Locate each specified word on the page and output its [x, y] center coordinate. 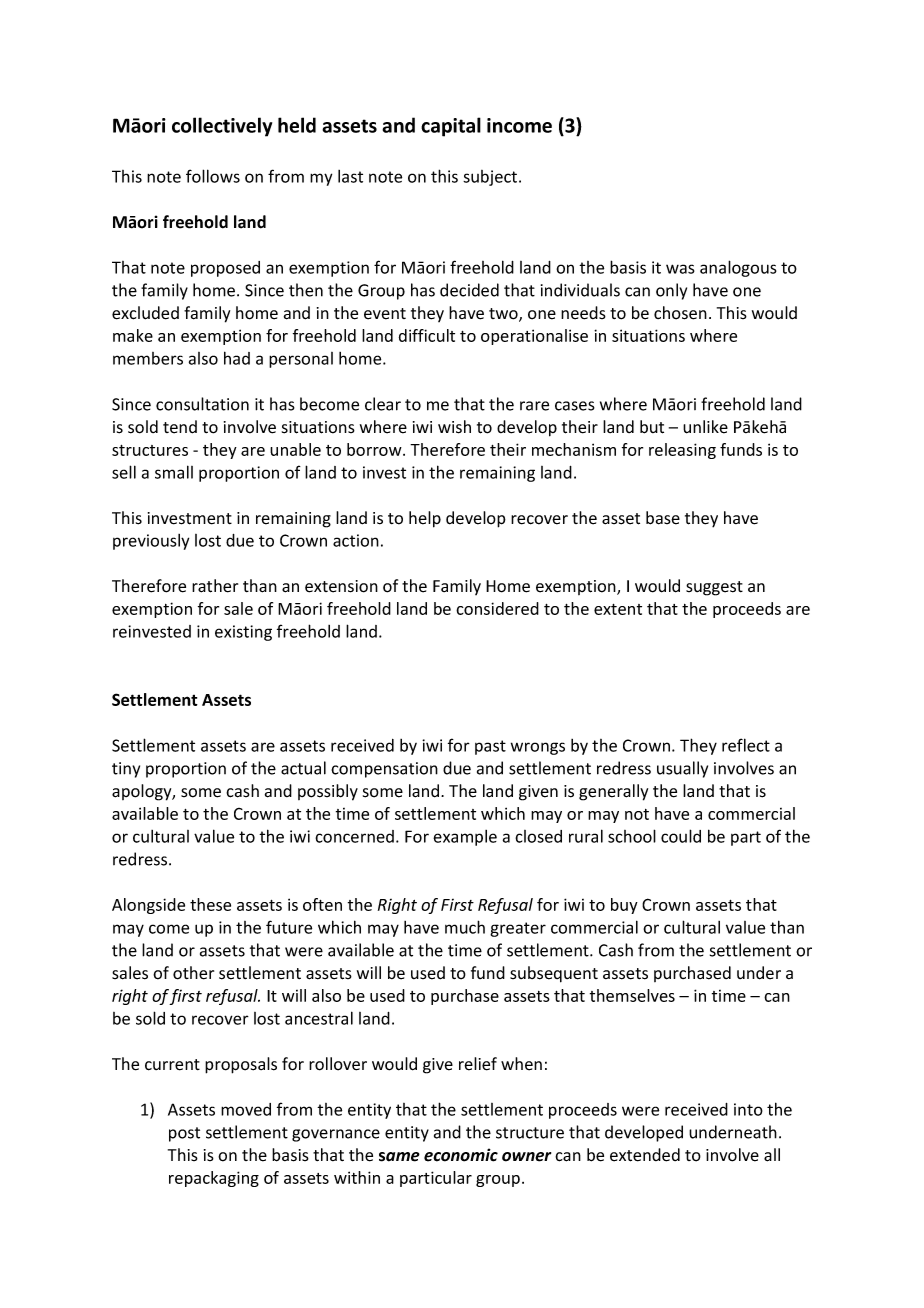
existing [243, 633]
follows [213, 176]
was [680, 269]
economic [461, 1155]
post [184, 1134]
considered [497, 608]
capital [451, 127]
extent [618, 609]
